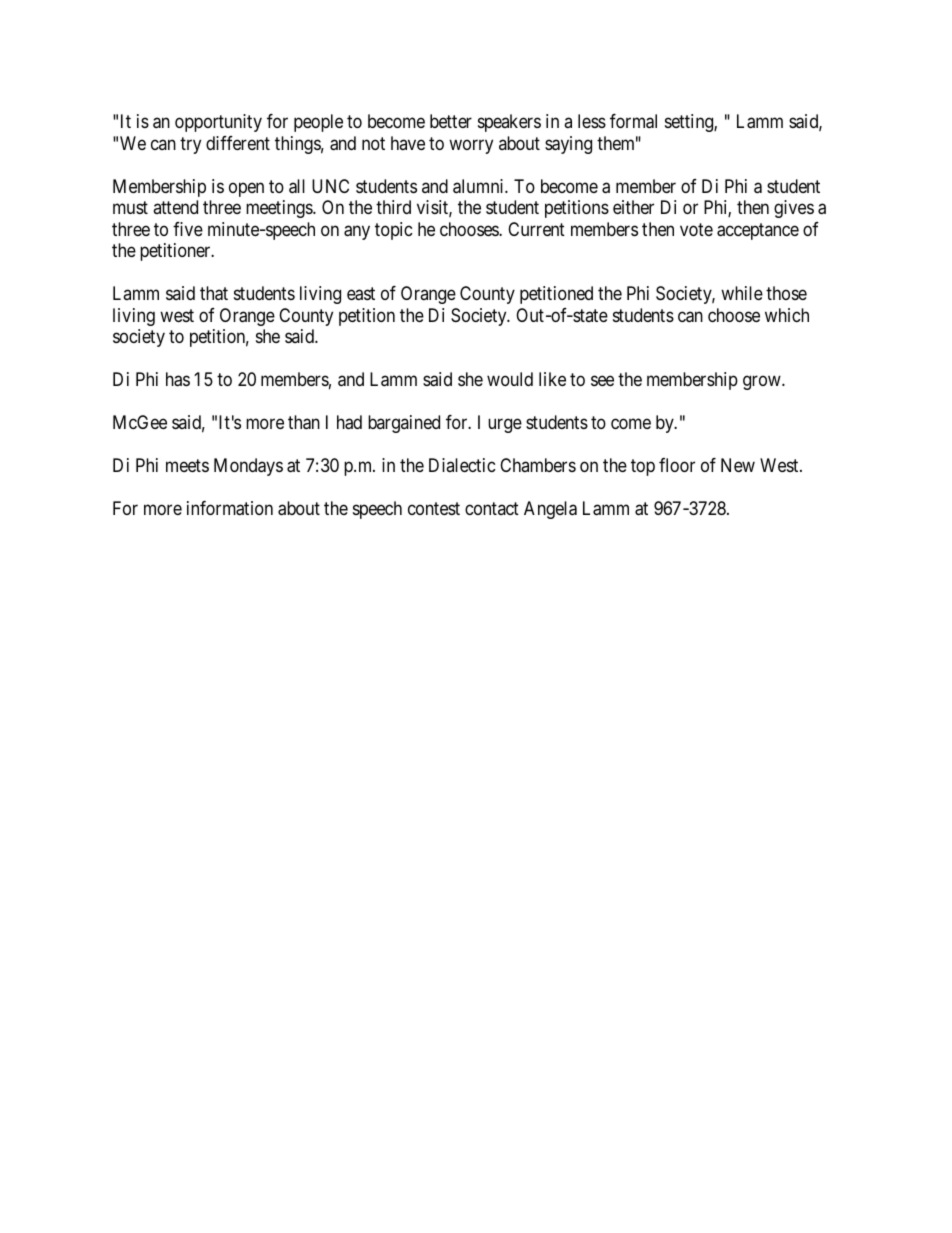  I want to click on grow, so click(763, 383).
